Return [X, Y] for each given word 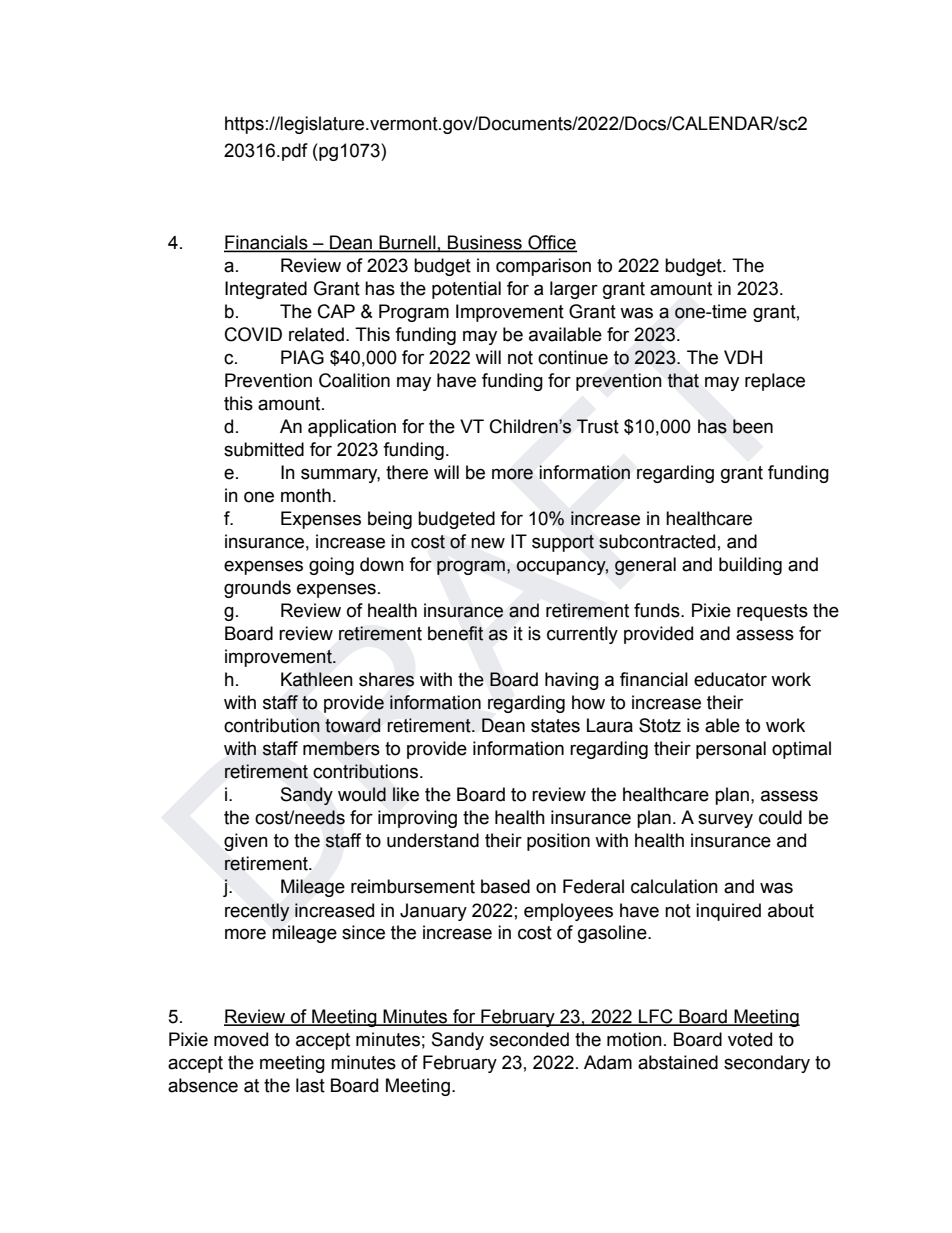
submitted [264, 449]
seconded [529, 1039]
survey [725, 820]
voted [750, 1039]
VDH [743, 357]
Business [485, 243]
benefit [456, 633]
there [407, 472]
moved [241, 1039]
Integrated [266, 290]
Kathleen [317, 679]
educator [730, 679]
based [505, 886]
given [246, 842]
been [753, 426]
